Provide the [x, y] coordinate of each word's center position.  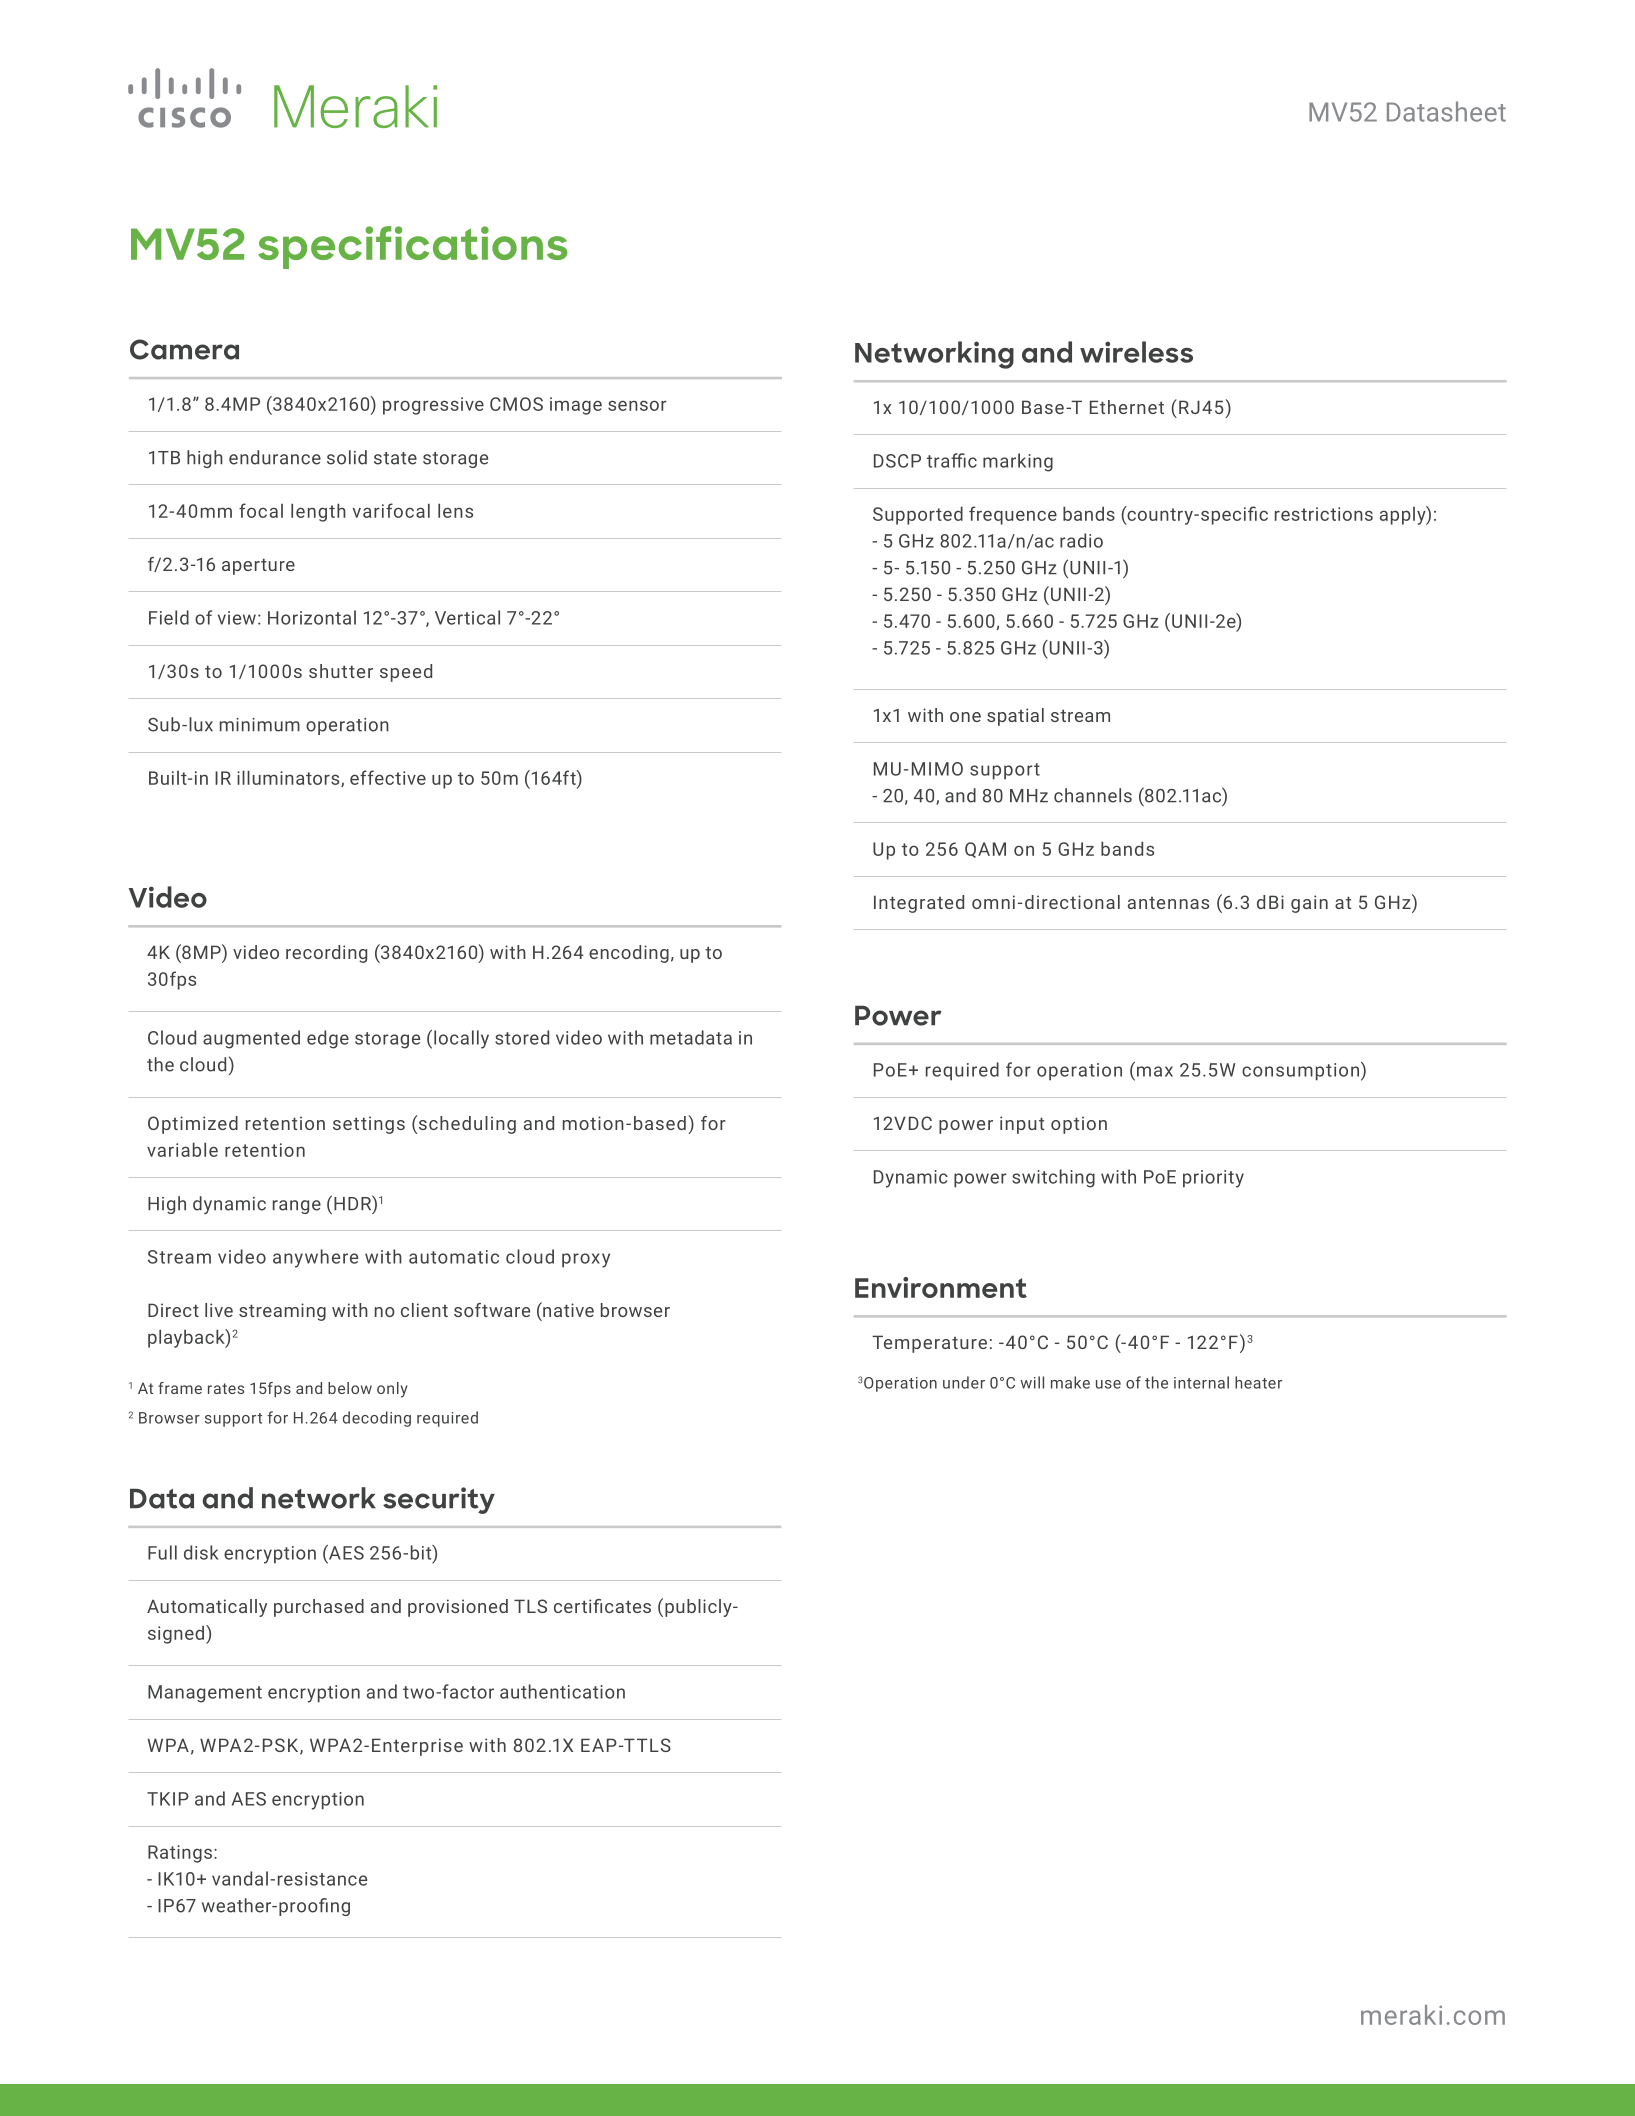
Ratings [180, 1854]
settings [369, 1125]
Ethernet [1127, 407]
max [1155, 1071]
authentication [562, 1691]
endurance [275, 457]
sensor [637, 405]
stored [522, 1037]
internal [1201, 1382]
